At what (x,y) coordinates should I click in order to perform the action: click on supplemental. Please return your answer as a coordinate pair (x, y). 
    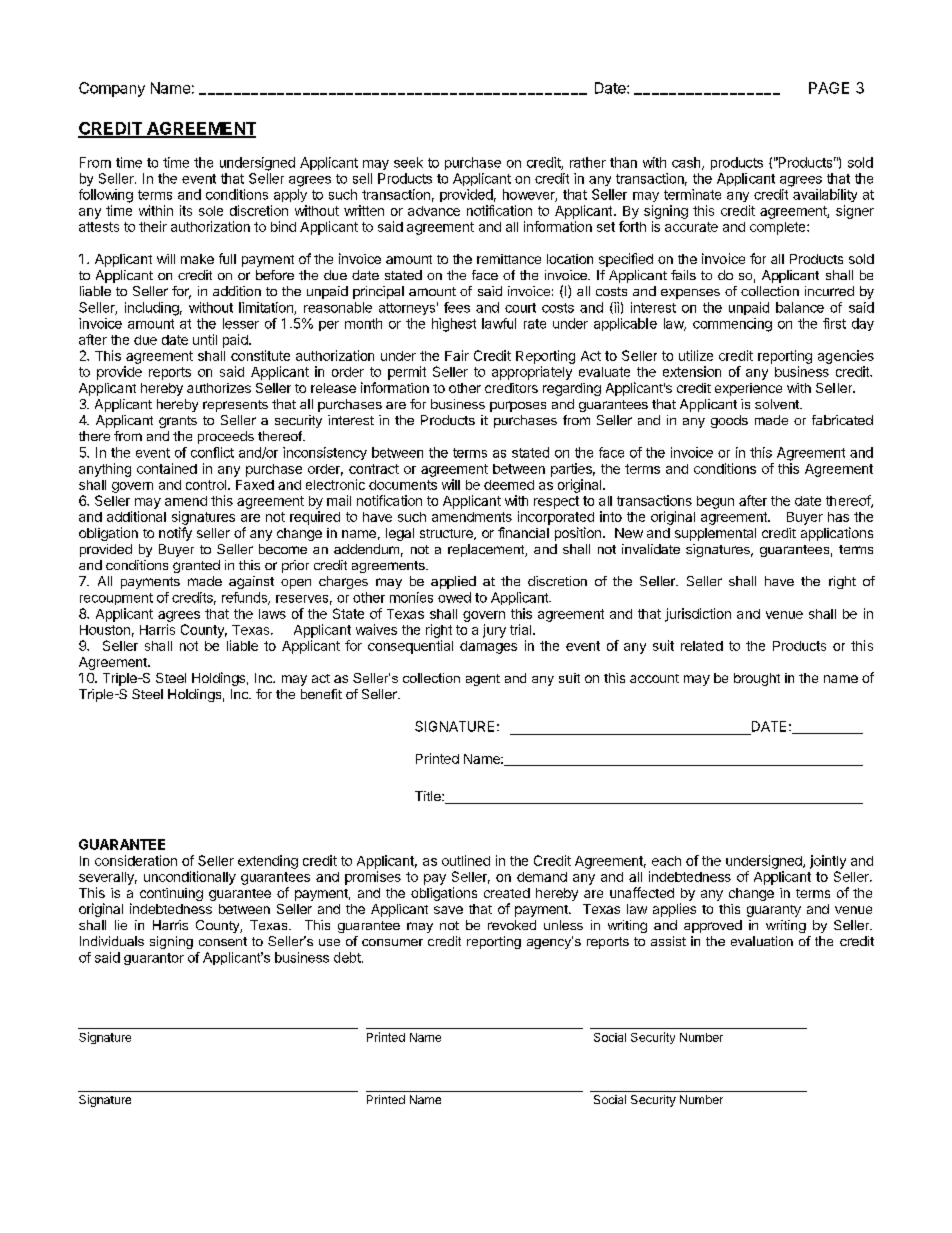
    Looking at the image, I should click on (715, 534).
